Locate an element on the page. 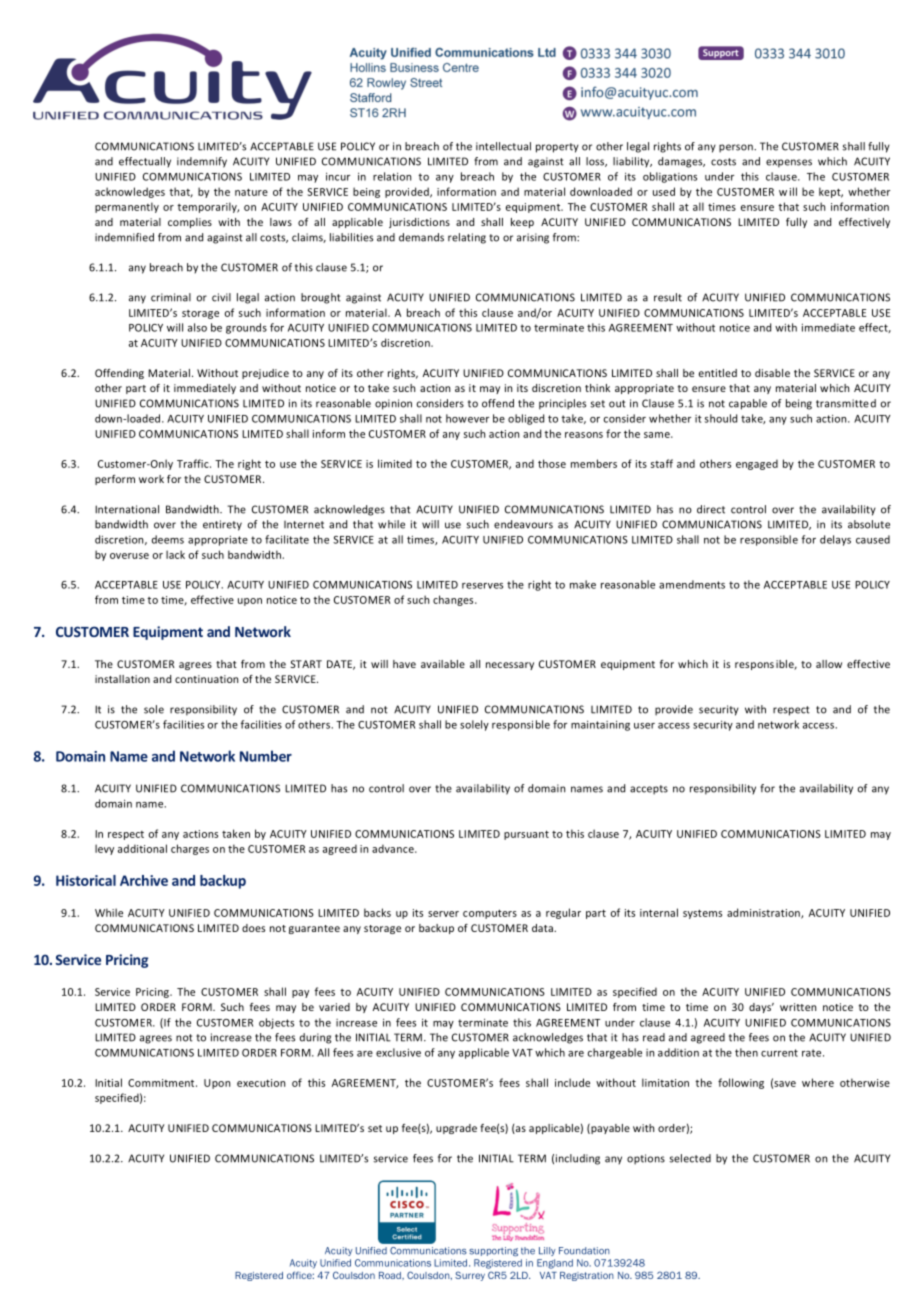  selected is located at coordinates (690, 1158).
